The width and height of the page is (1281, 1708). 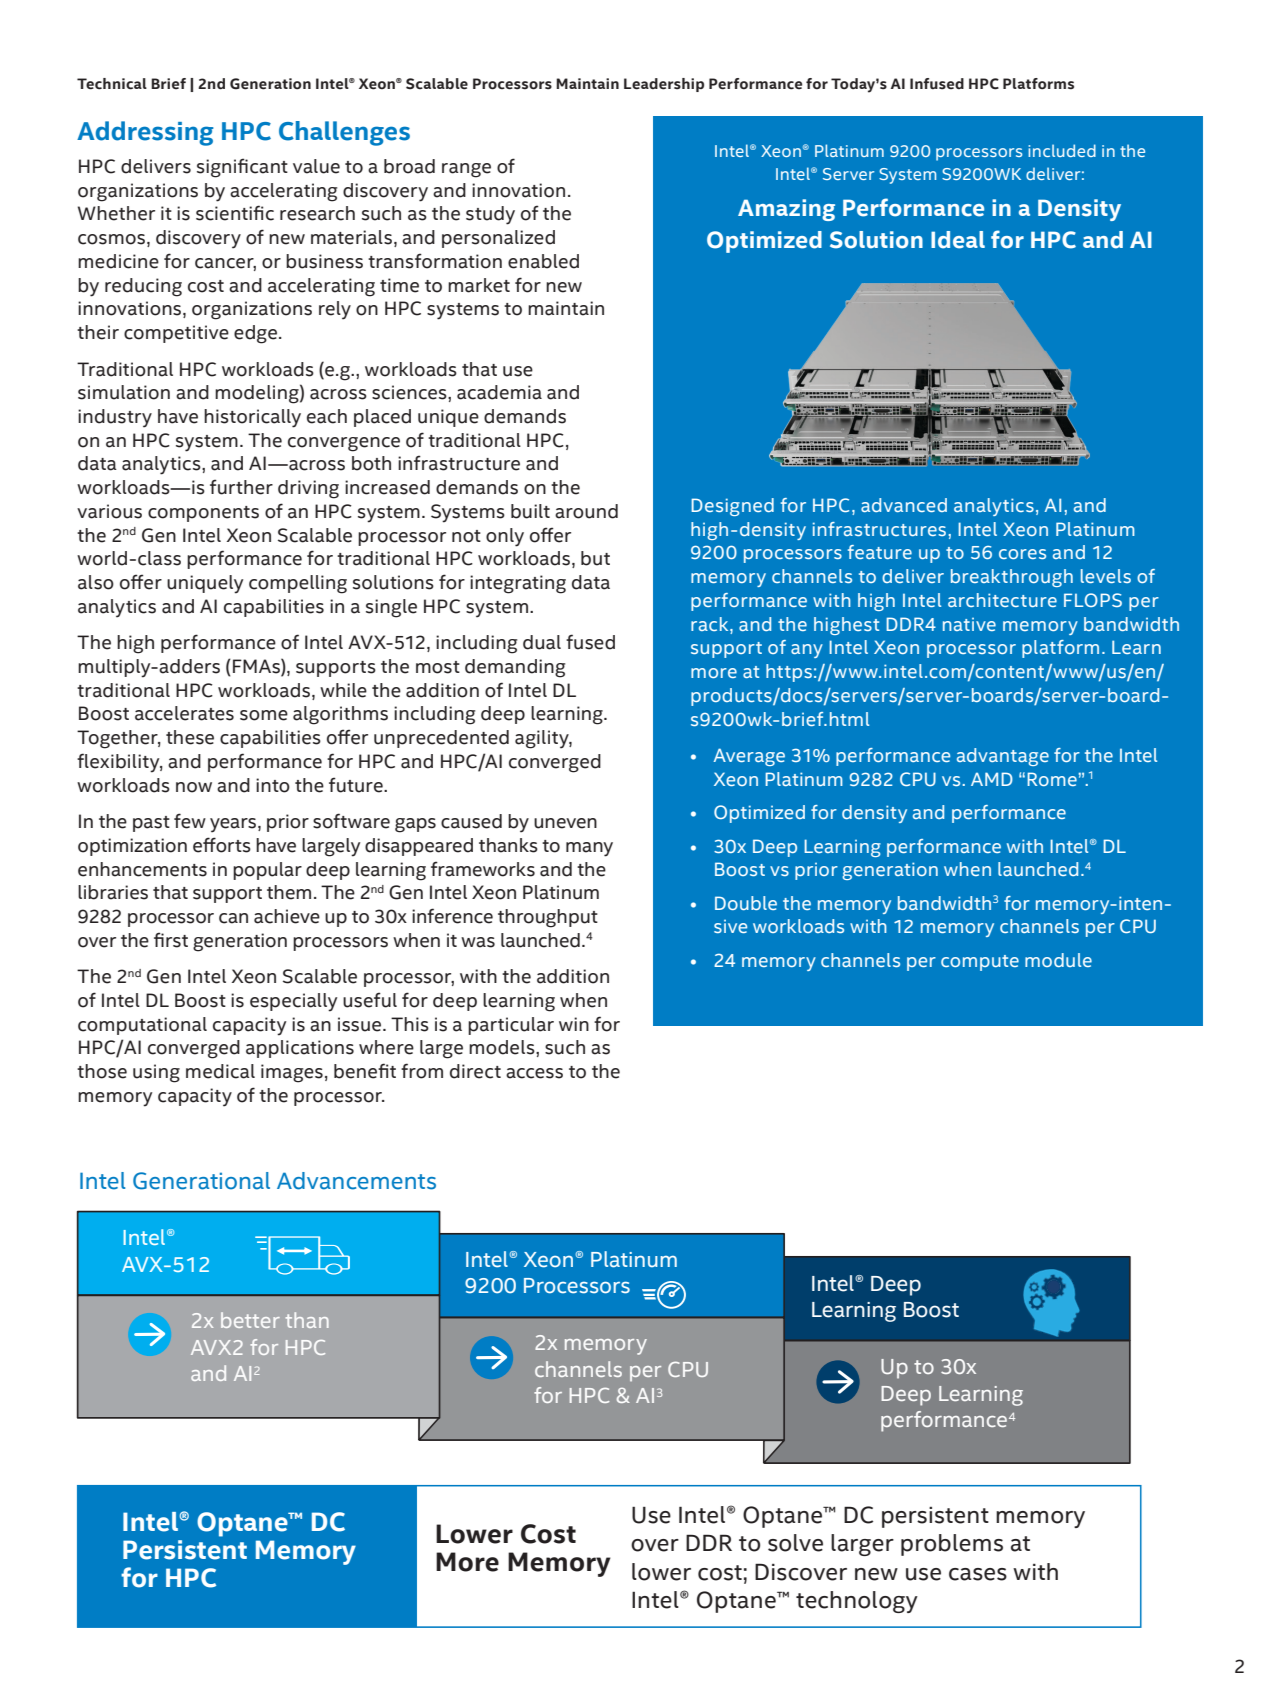 I want to click on but, so click(x=595, y=558).
